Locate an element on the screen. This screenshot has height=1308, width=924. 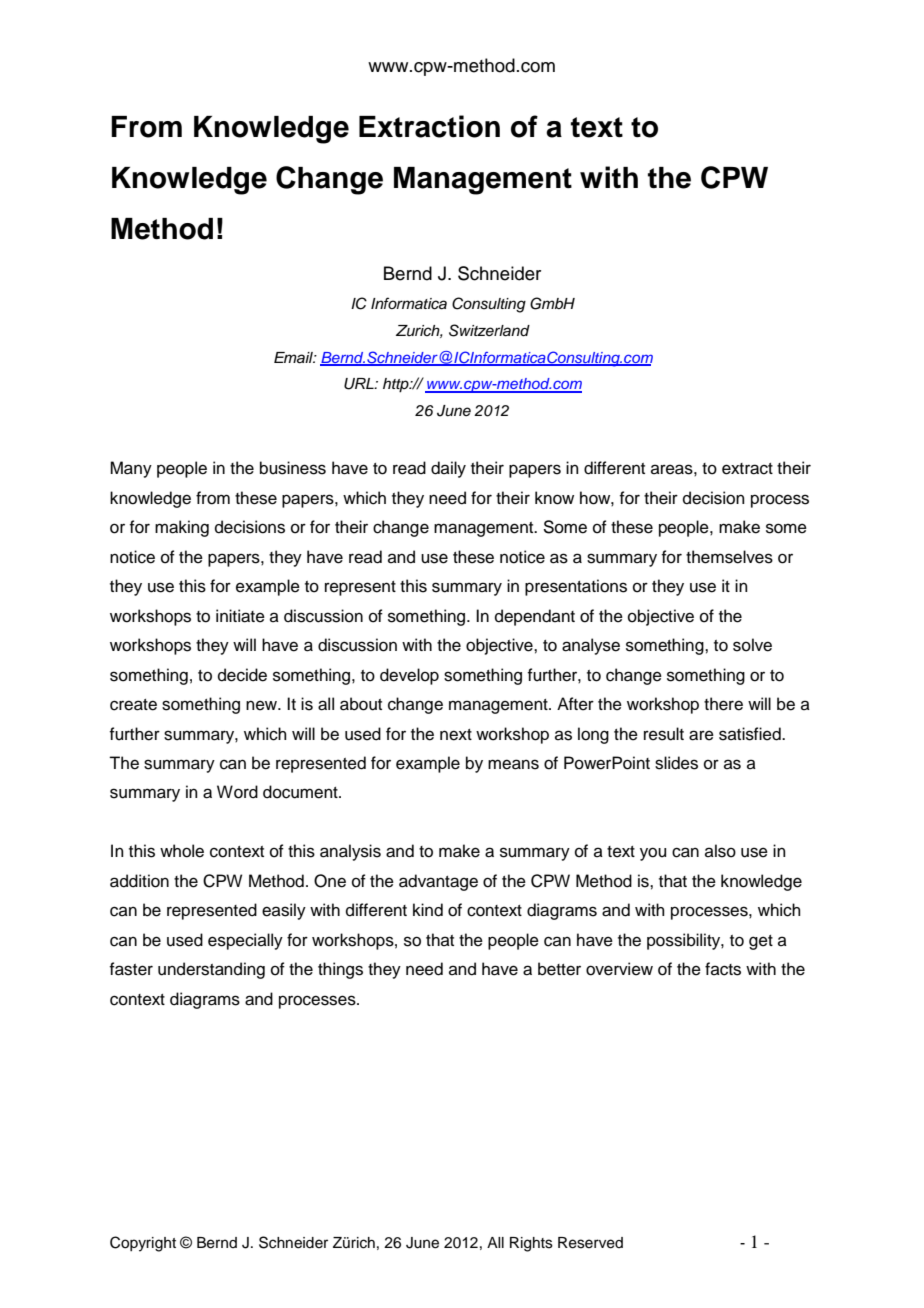
Word is located at coordinates (237, 792).
